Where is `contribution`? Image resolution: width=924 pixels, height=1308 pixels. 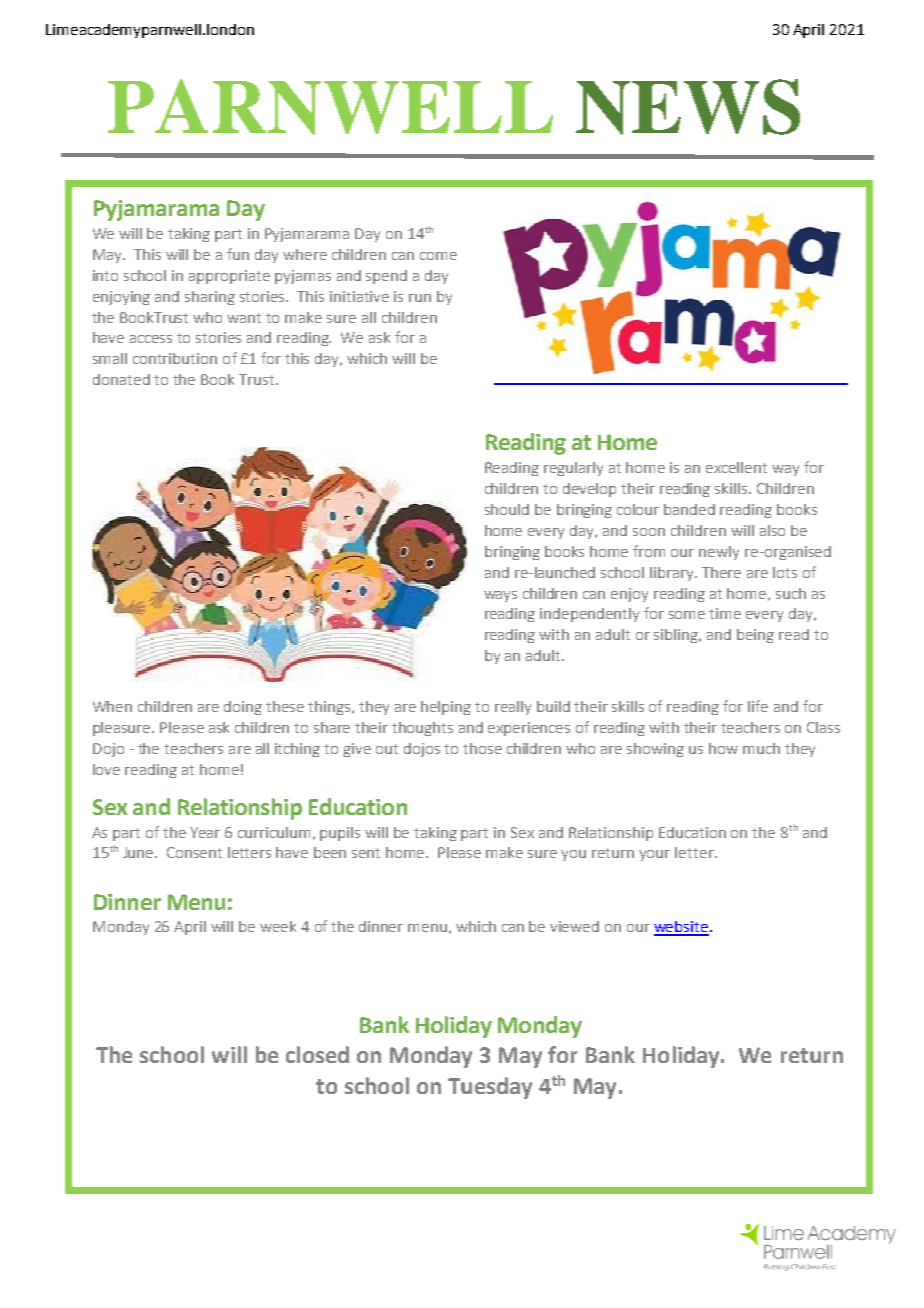 contribution is located at coordinates (175, 358).
